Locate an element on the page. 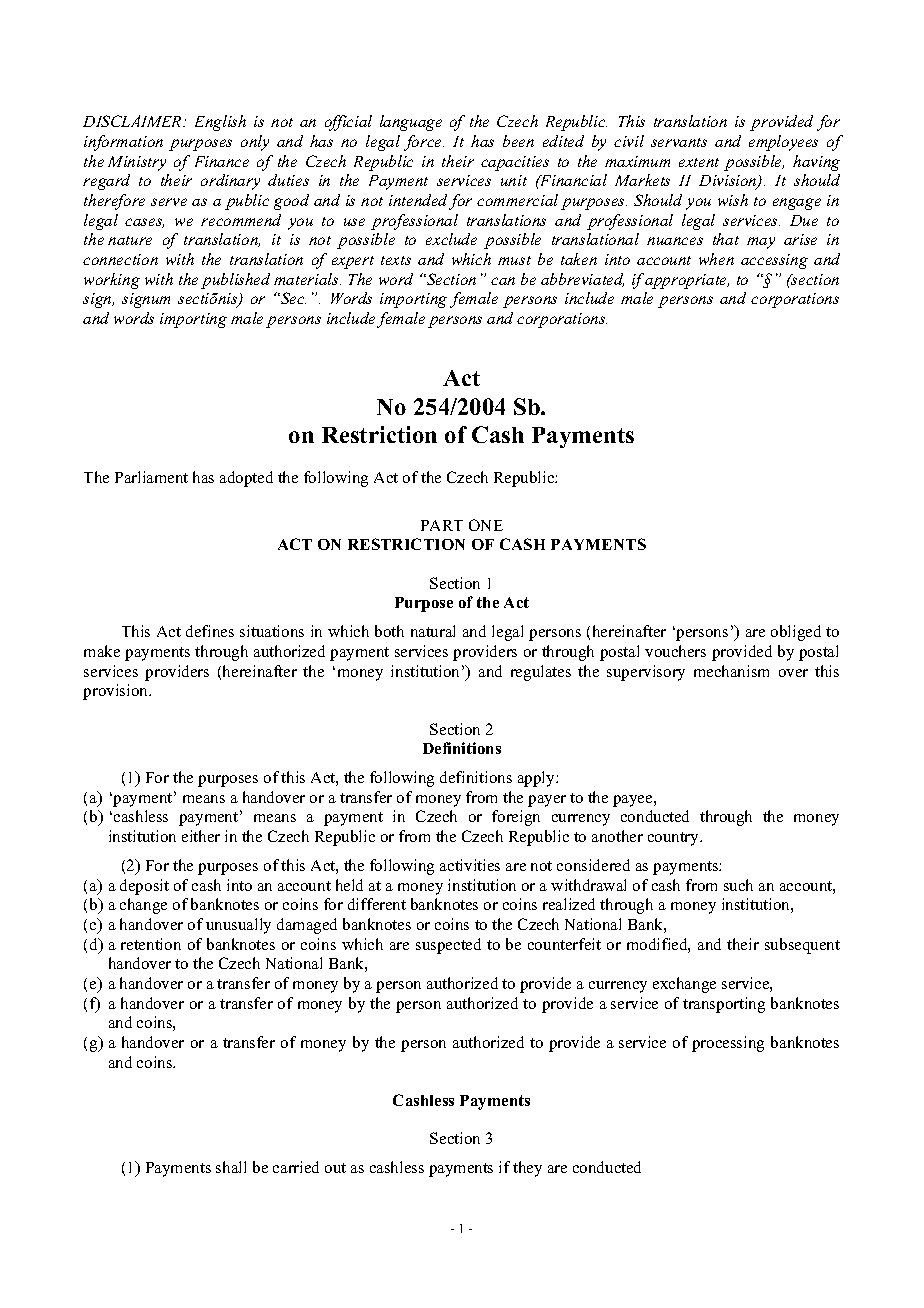  extent is located at coordinates (699, 162).
